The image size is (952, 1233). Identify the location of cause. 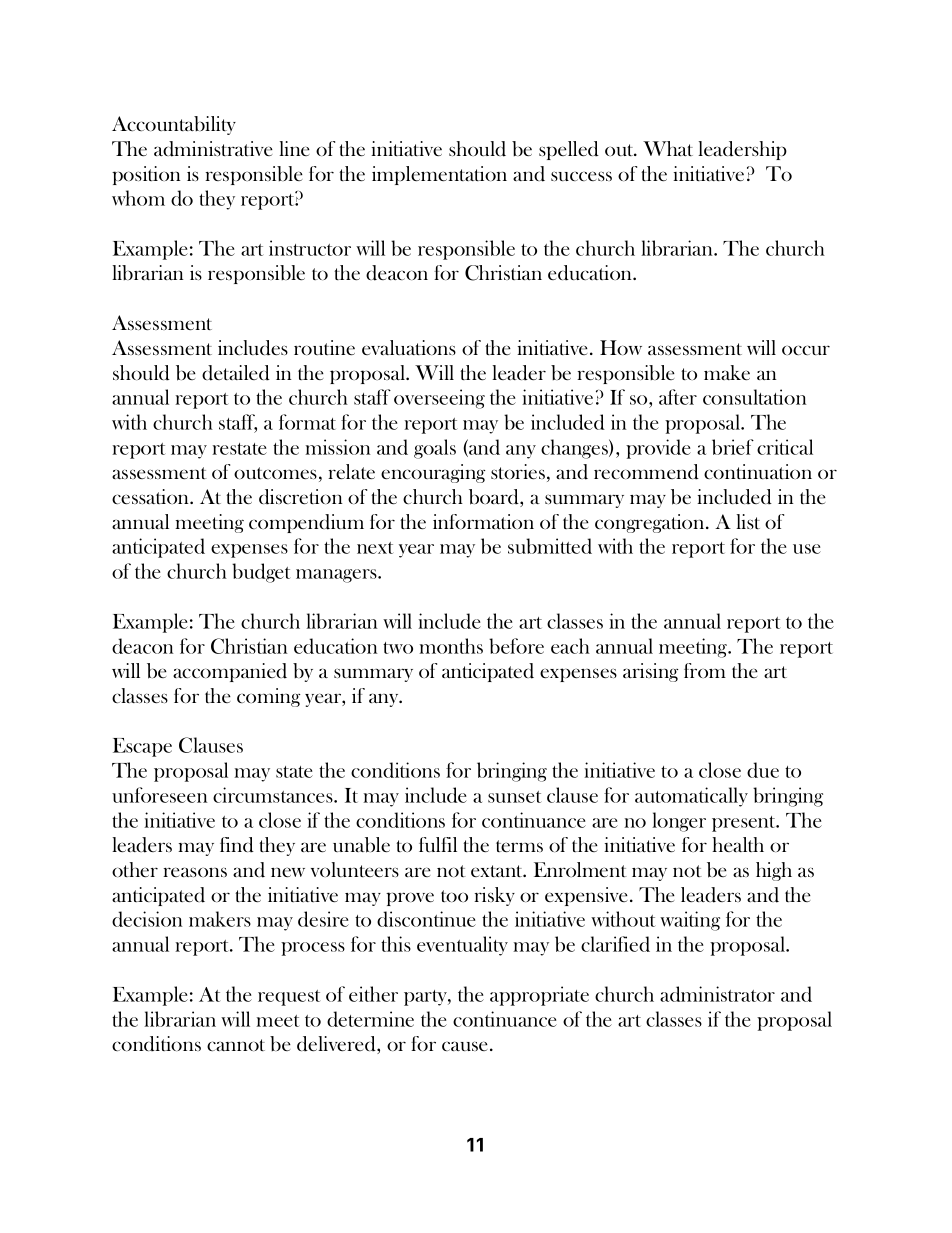
(465, 1046).
